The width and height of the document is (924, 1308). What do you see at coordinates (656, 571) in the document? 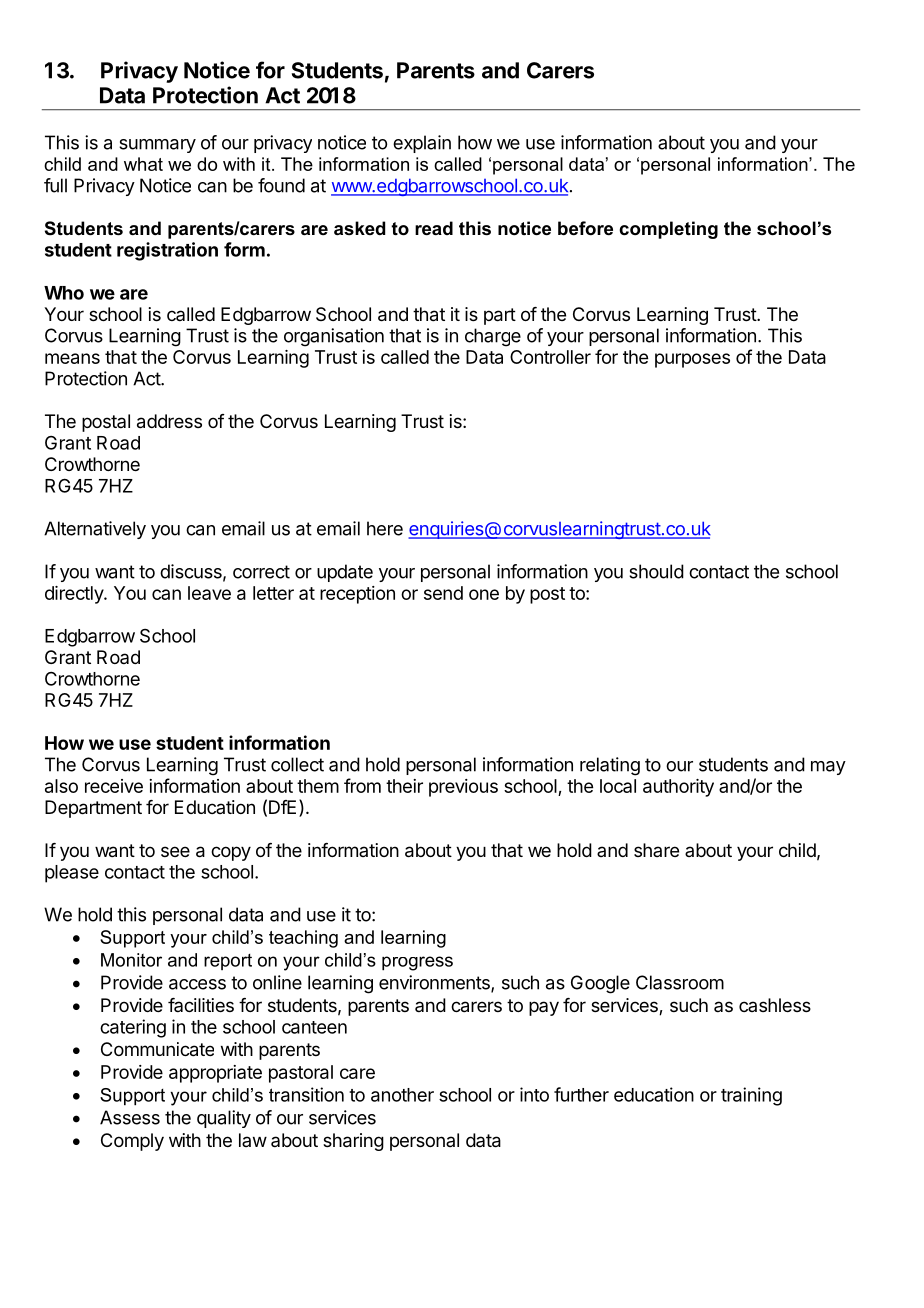
I see `should` at bounding box center [656, 571].
